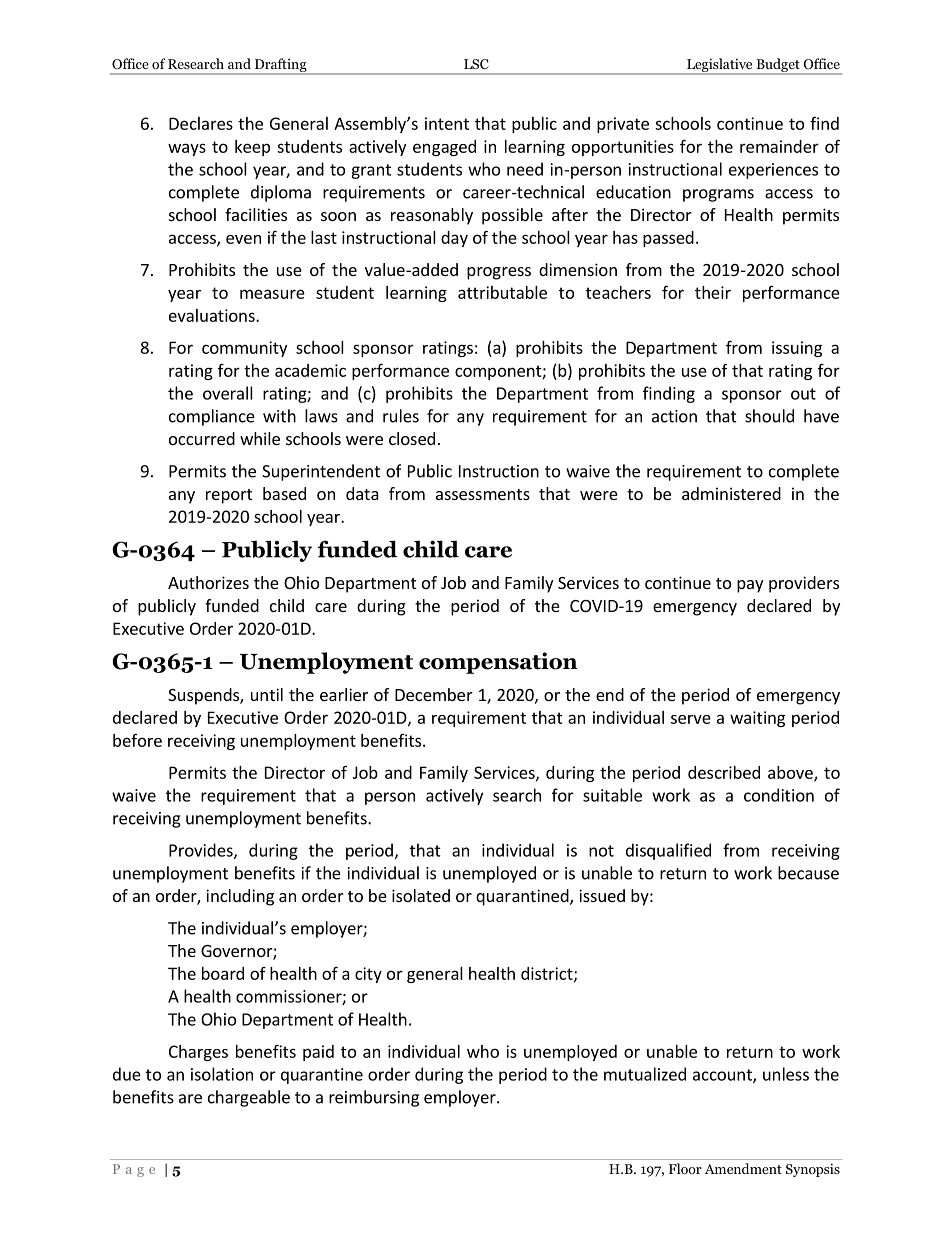  I want to click on attributable, so click(502, 292).
